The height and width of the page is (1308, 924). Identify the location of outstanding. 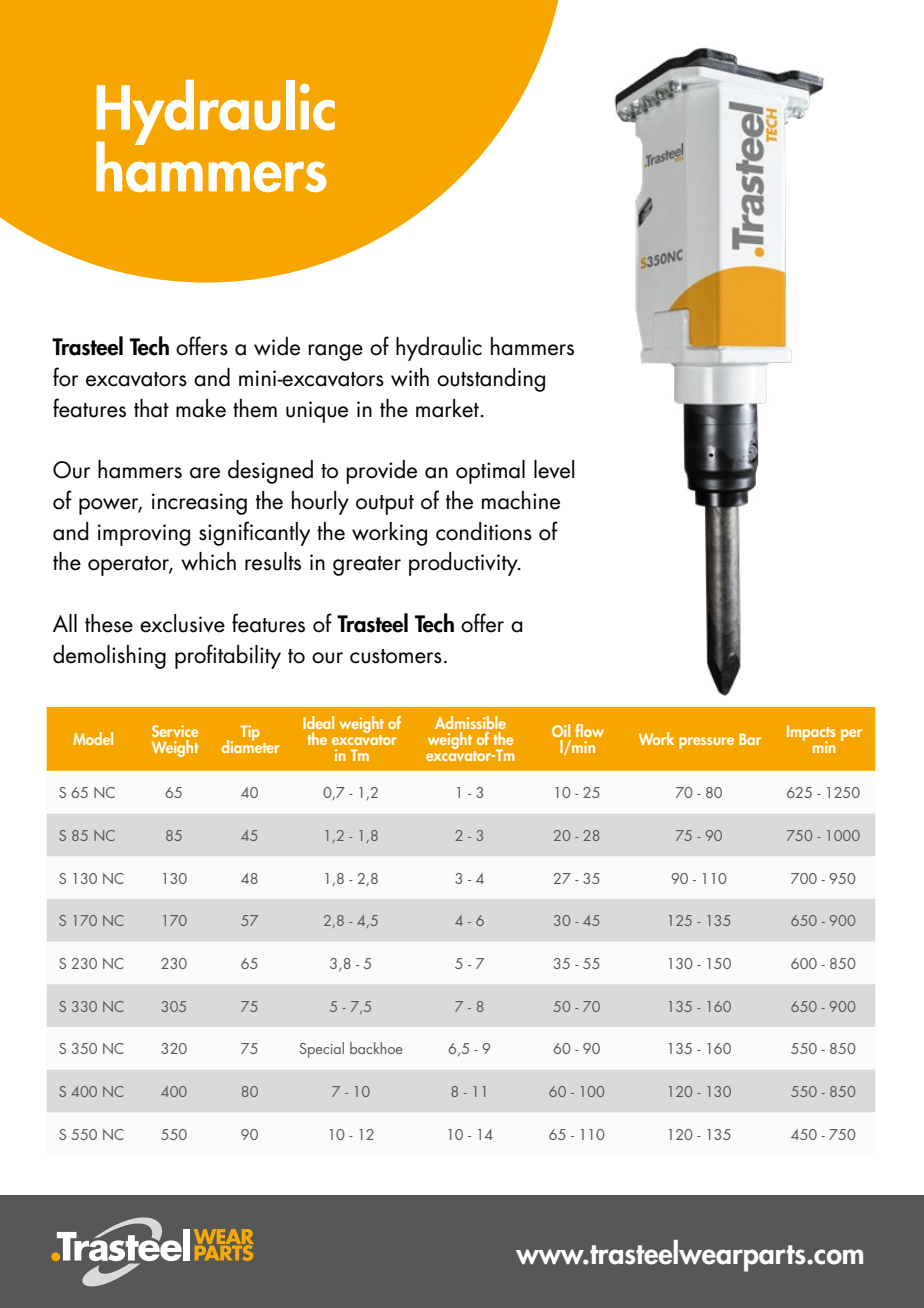
(491, 380).
